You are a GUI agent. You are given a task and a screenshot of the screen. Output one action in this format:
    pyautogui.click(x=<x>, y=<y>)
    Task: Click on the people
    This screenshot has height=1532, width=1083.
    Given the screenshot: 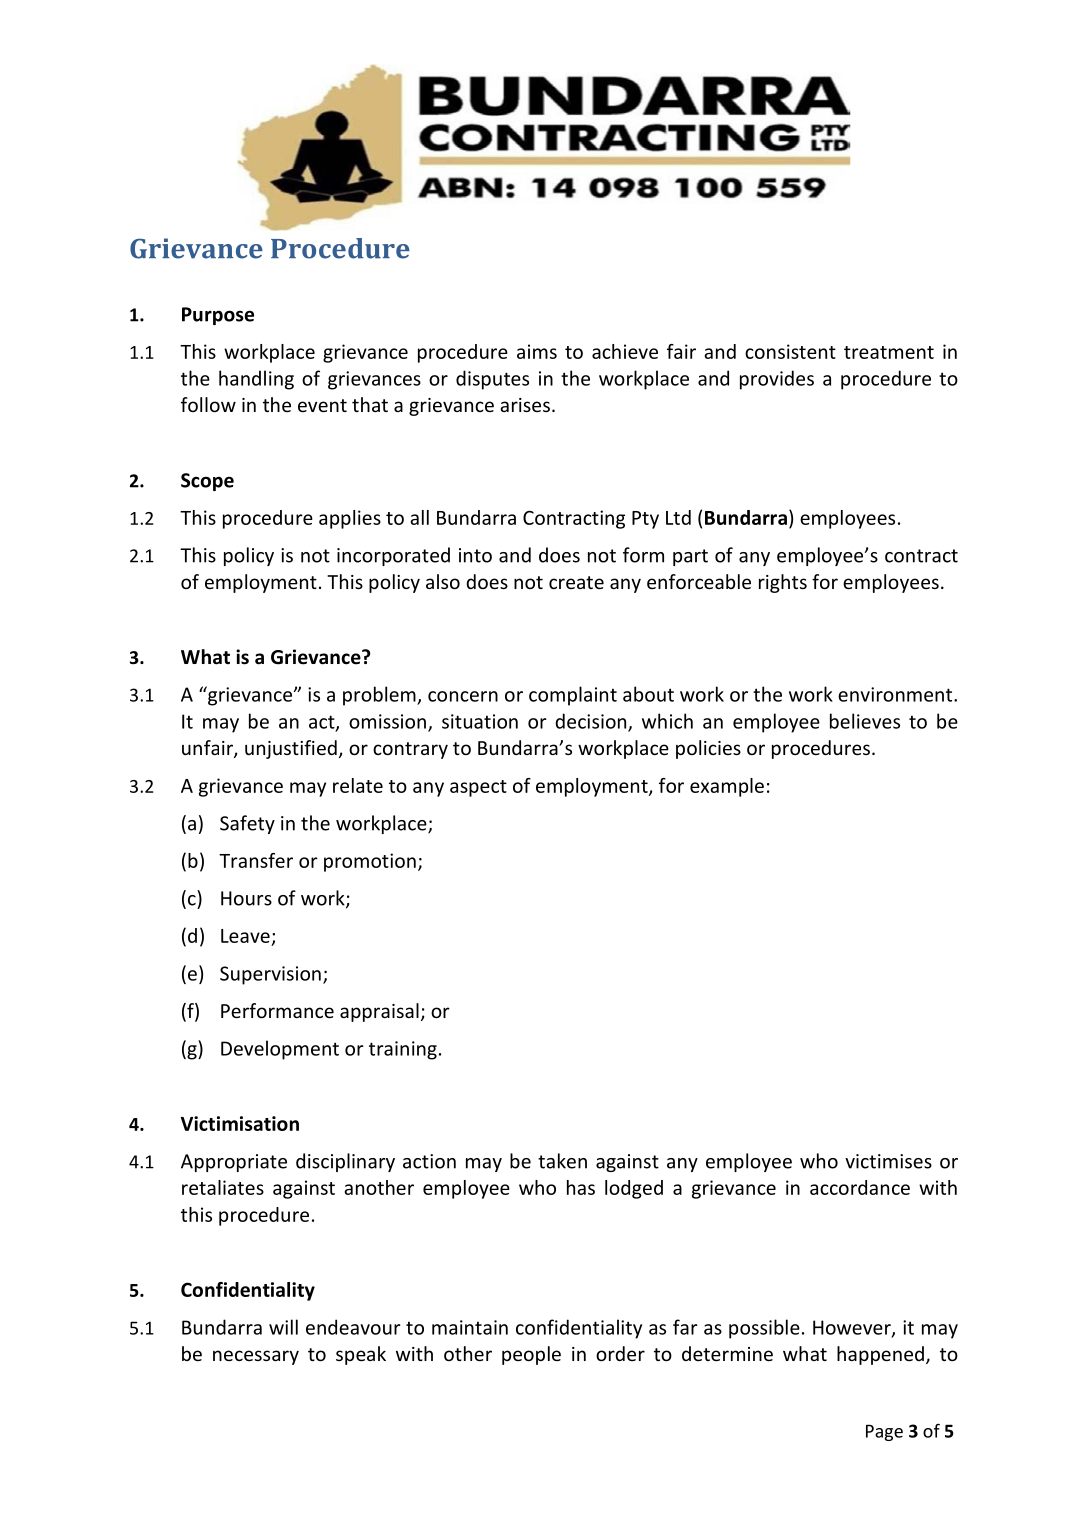 What is the action you would take?
    pyautogui.click(x=531, y=1355)
